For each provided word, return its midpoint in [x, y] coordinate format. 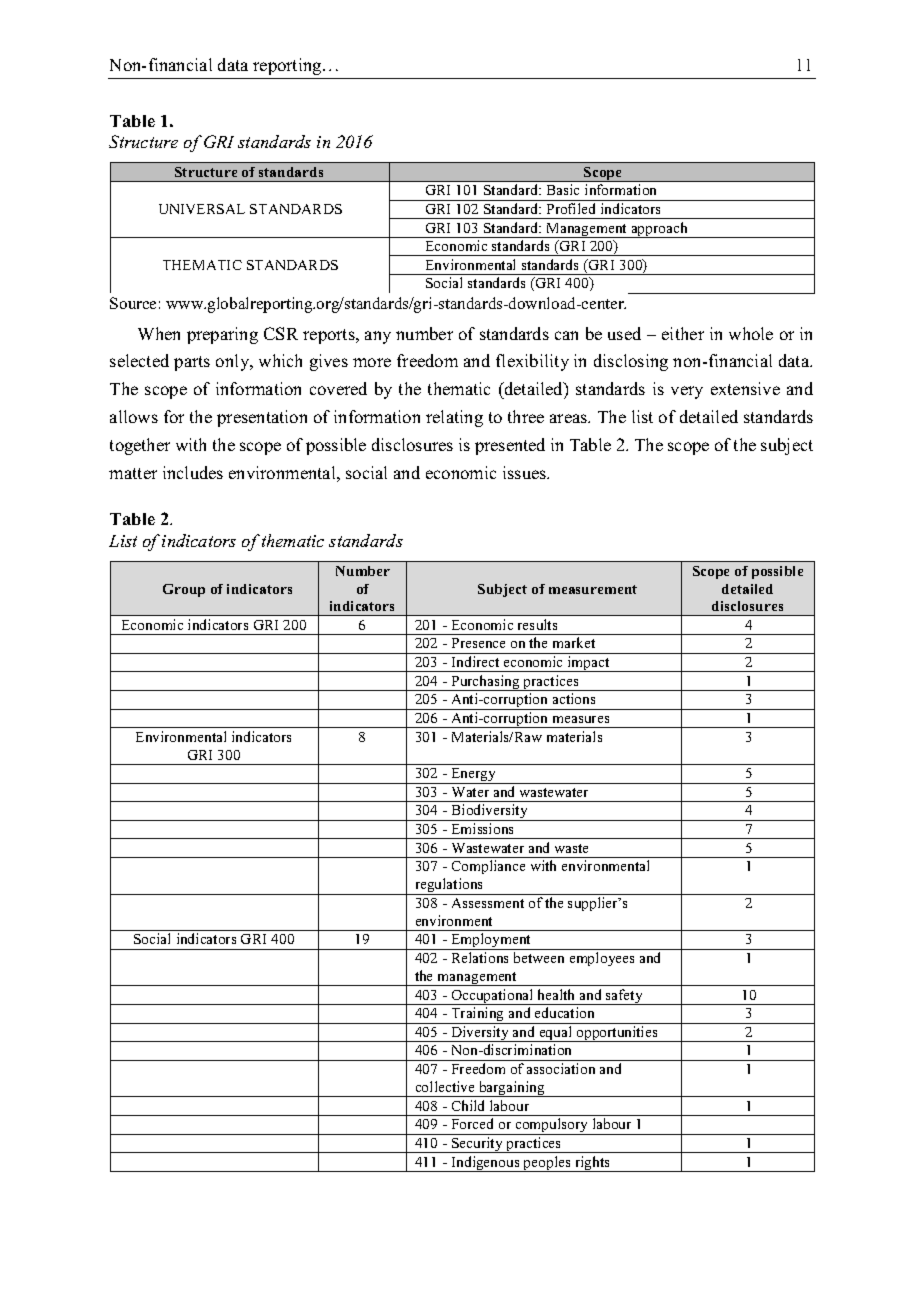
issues [526, 472]
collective [445, 1086]
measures [581, 719]
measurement [593, 589]
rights [592, 1164]
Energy [473, 776]
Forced [472, 1123]
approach [659, 230]
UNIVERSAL [202, 209]
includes [193, 472]
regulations [449, 886]
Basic [563, 189]
